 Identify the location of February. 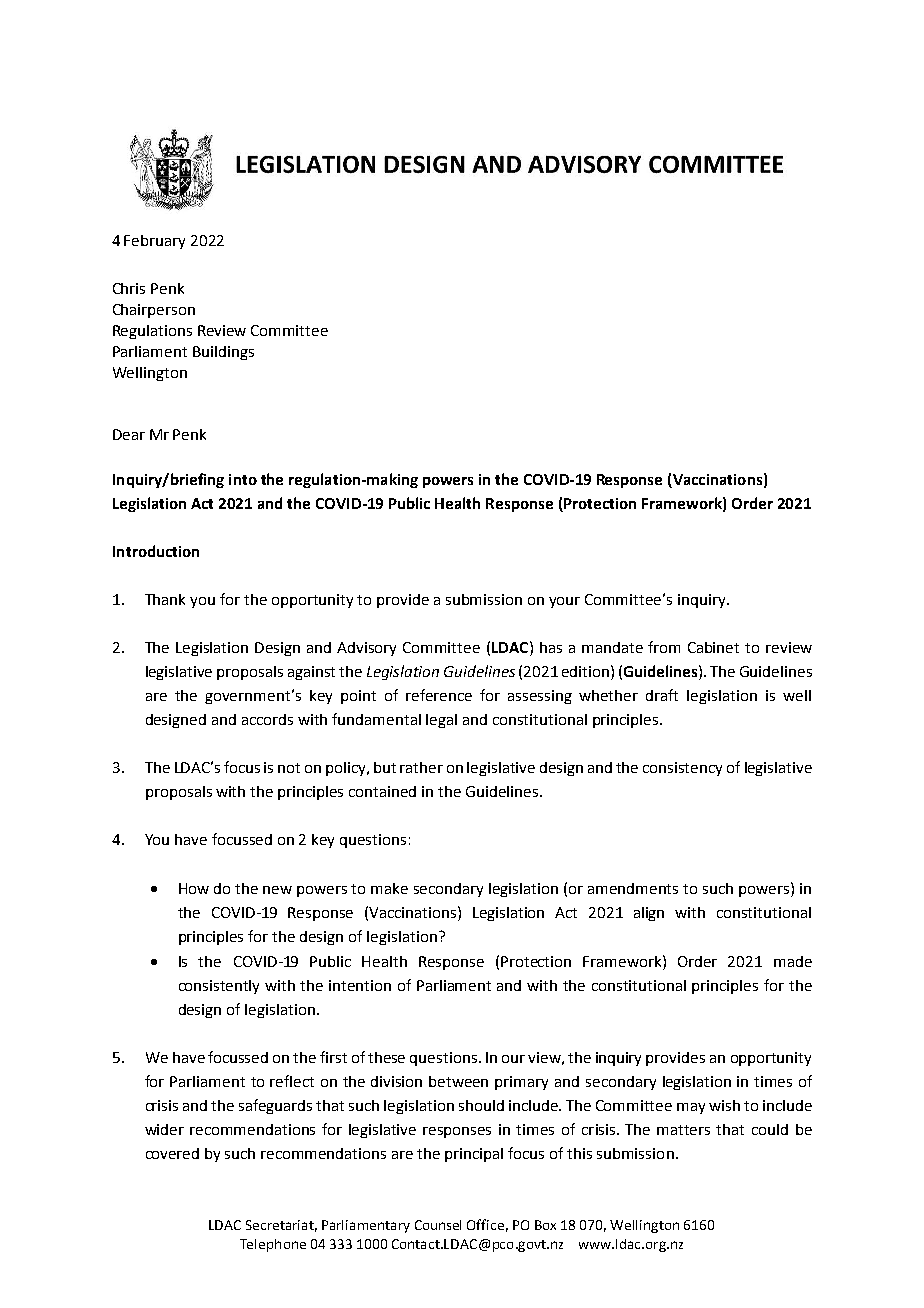
(154, 242).
